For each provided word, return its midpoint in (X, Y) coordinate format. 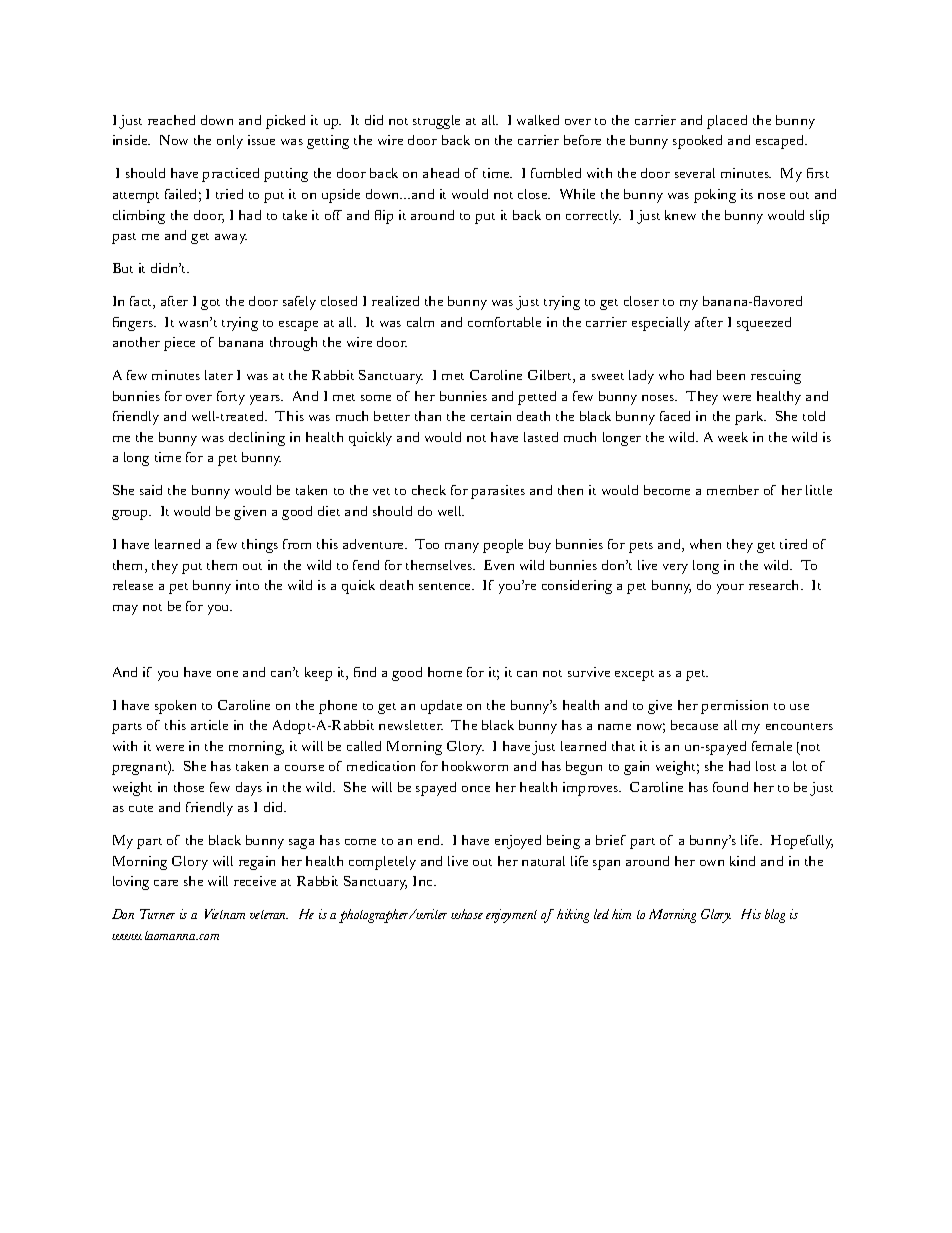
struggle (436, 122)
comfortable (504, 322)
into (247, 585)
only (230, 142)
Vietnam (225, 914)
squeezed (764, 324)
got (210, 304)
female (772, 746)
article (209, 725)
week (733, 437)
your (730, 589)
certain (491, 416)
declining (257, 439)
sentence (446, 586)
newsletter (411, 725)
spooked (697, 142)
